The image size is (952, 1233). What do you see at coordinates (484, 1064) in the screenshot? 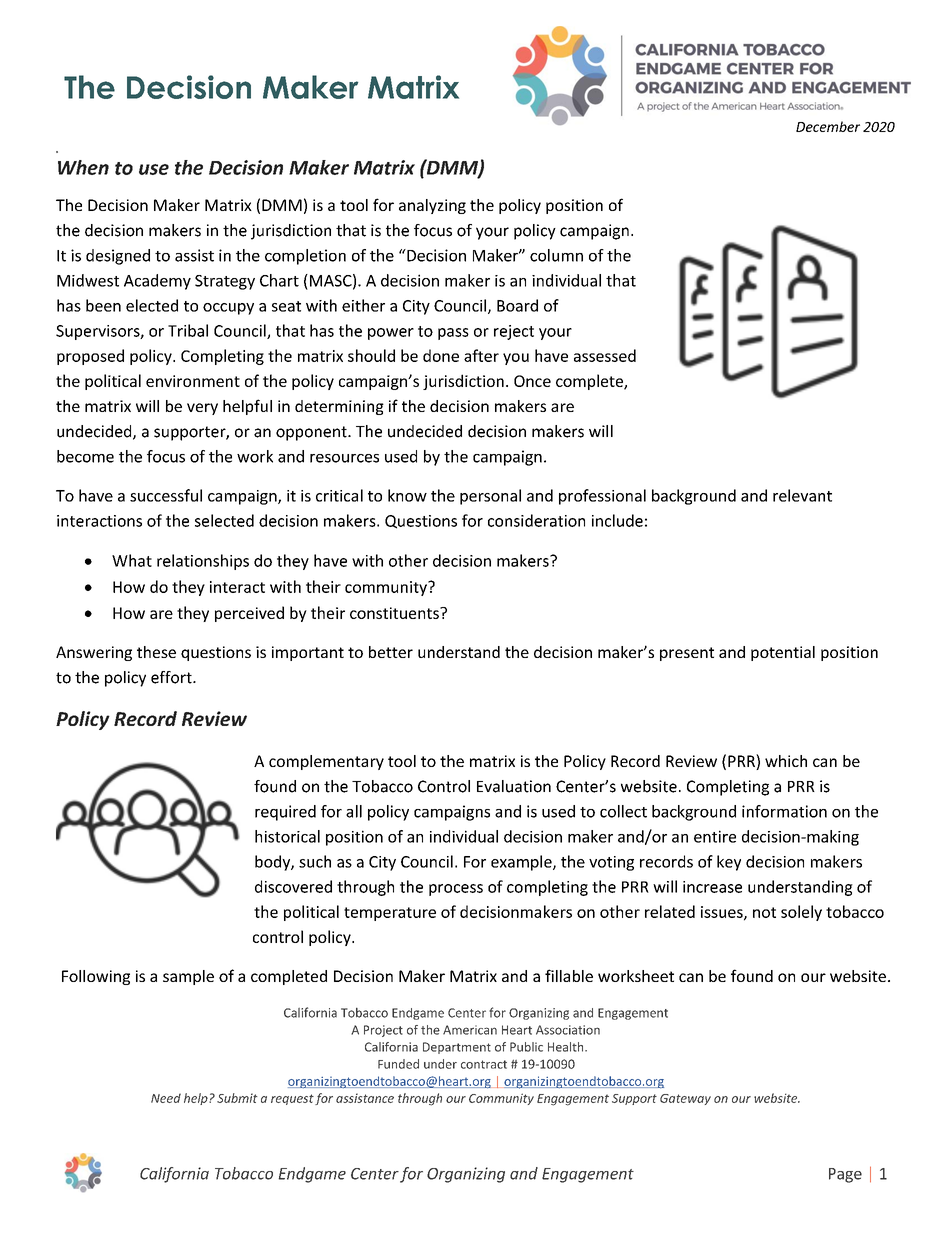
I see `contract` at bounding box center [484, 1064].
